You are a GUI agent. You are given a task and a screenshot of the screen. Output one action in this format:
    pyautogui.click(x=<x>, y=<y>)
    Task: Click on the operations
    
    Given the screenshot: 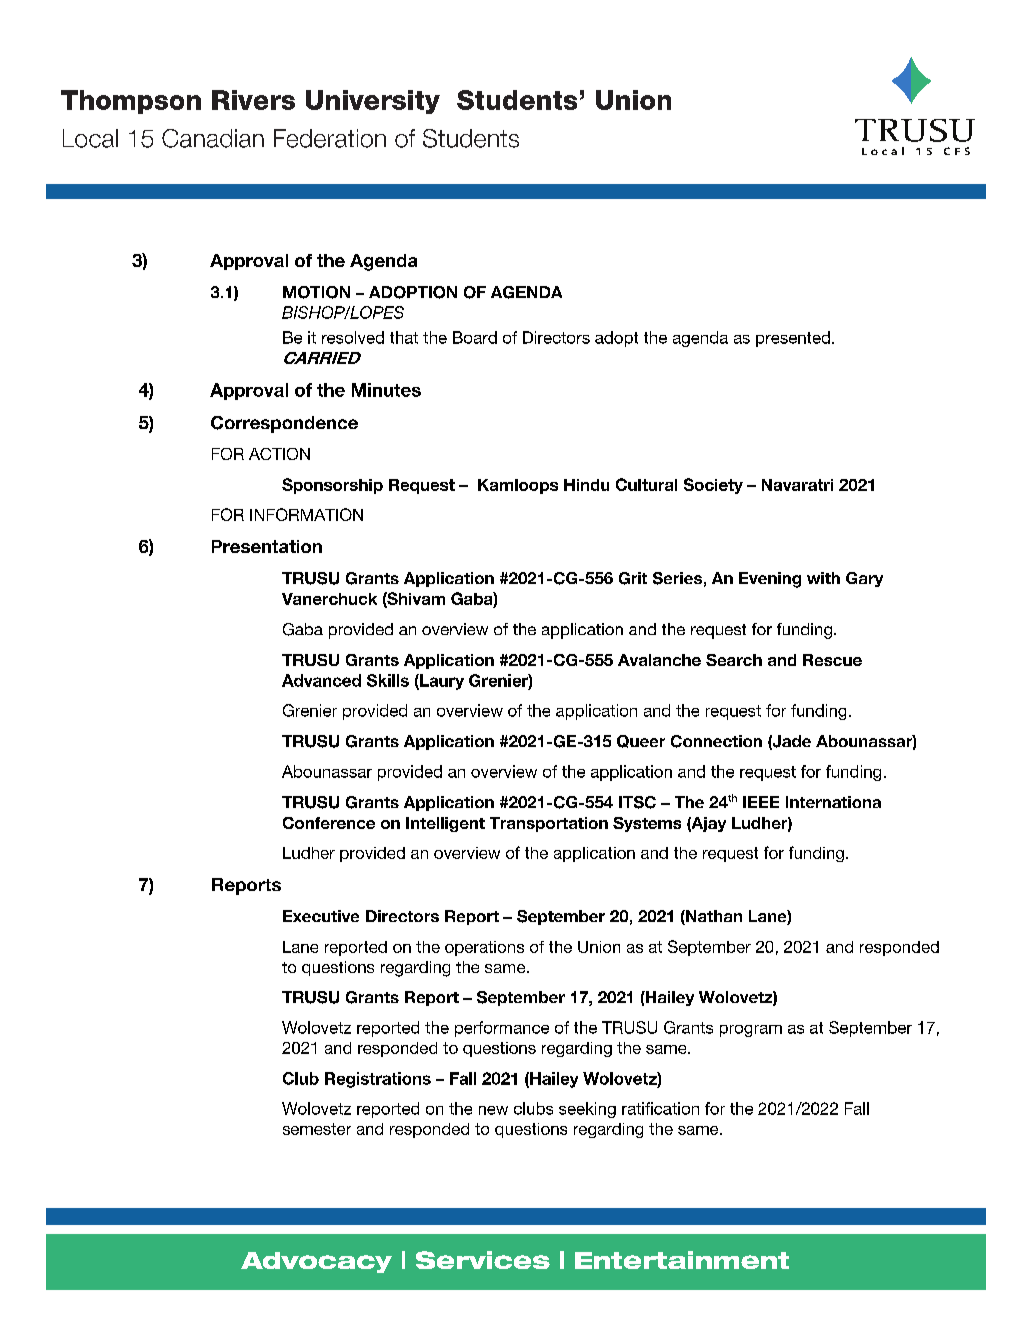 What is the action you would take?
    pyautogui.click(x=484, y=948)
